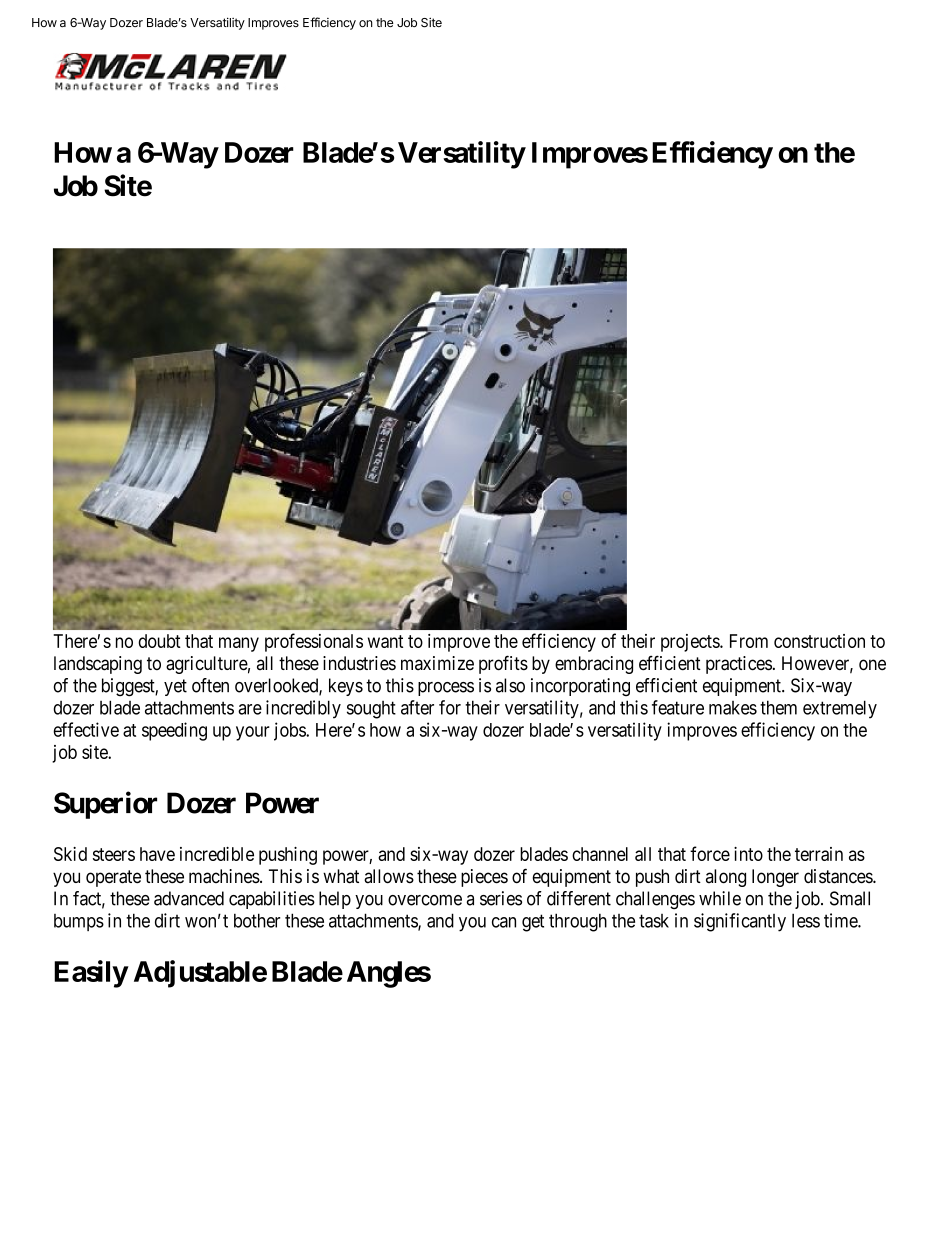 Image resolution: width=952 pixels, height=1233 pixels. I want to click on speeding, so click(174, 731).
